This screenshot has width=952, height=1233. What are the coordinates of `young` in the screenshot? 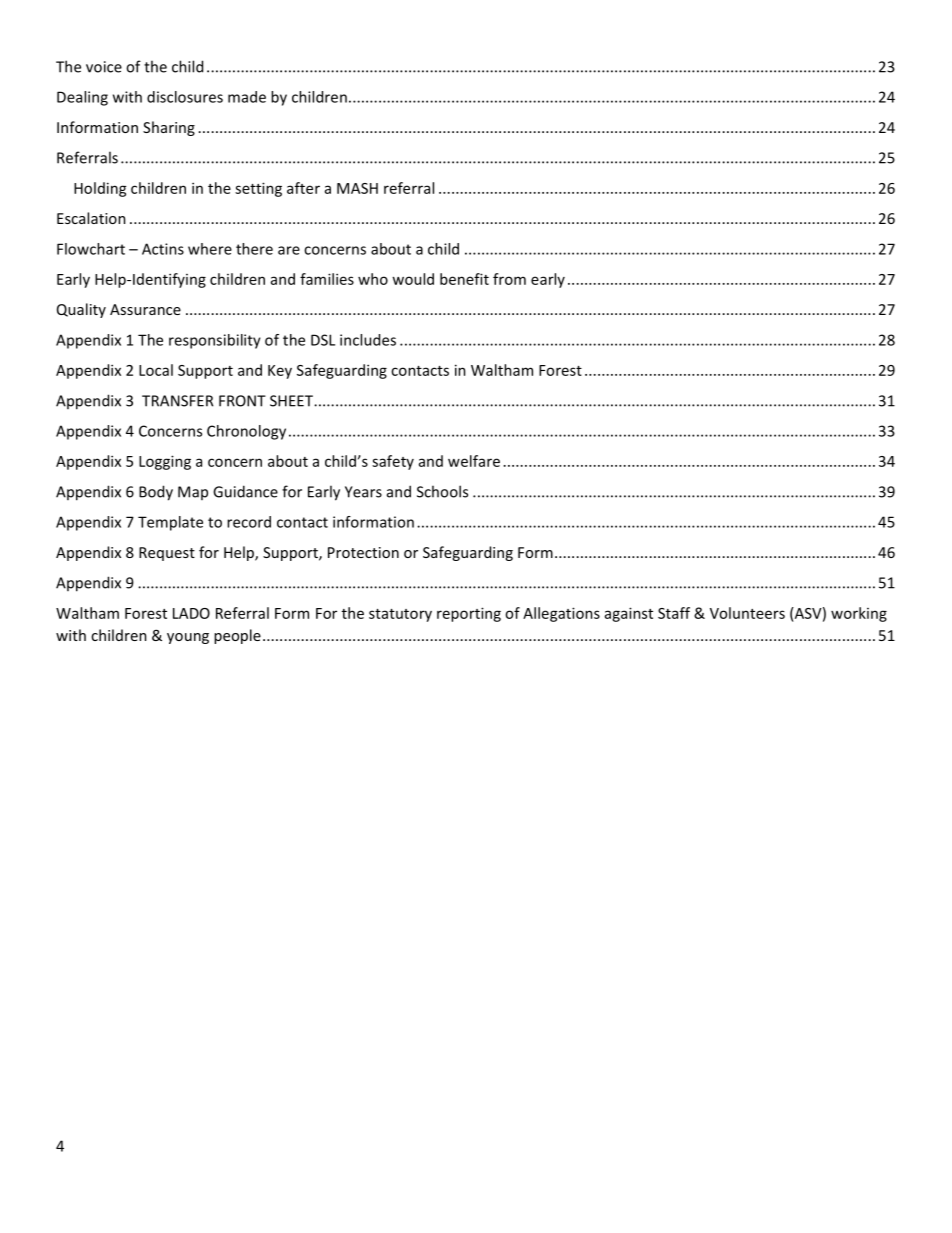 It's located at (188, 638).
